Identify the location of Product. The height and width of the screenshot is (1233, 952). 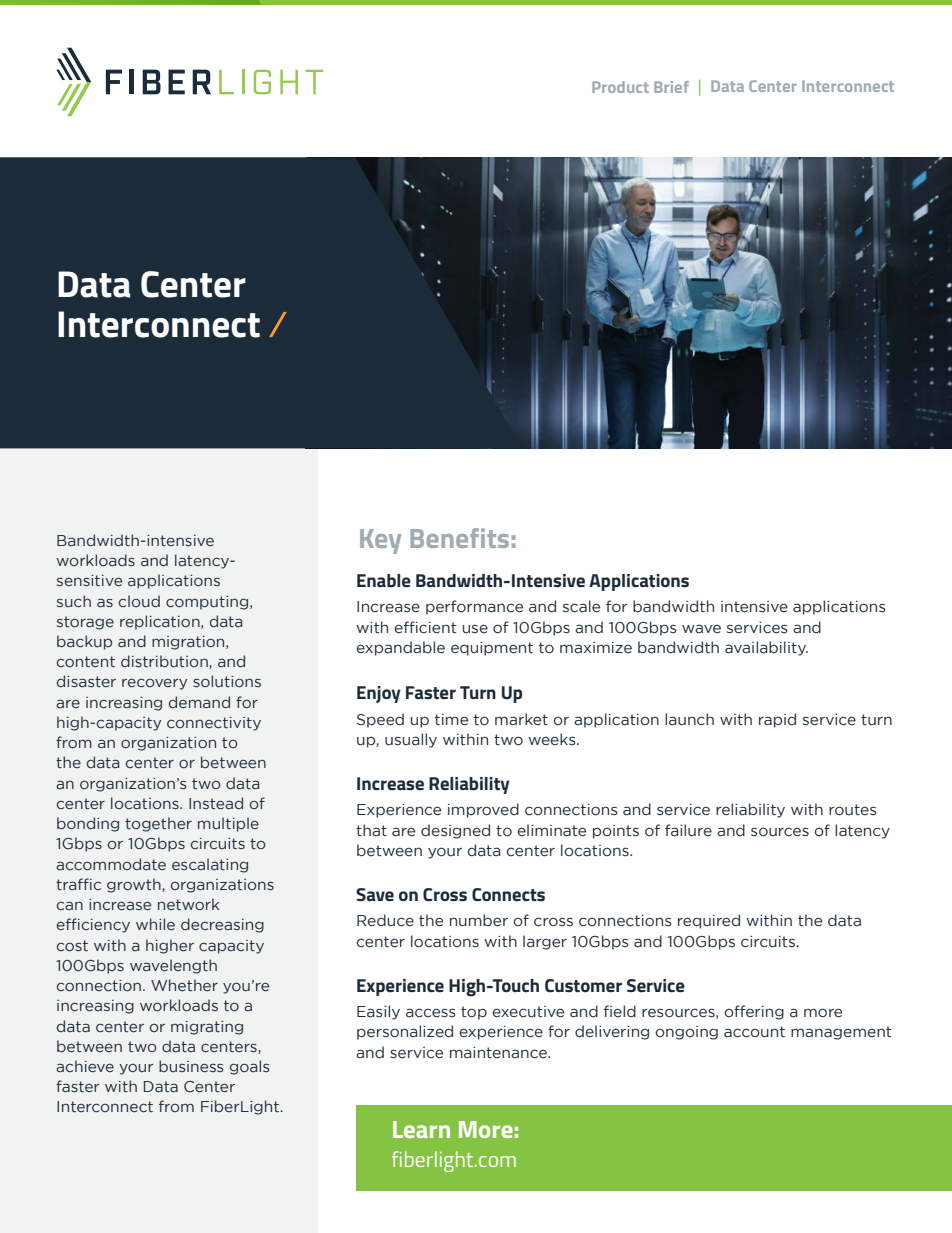
(620, 87).
